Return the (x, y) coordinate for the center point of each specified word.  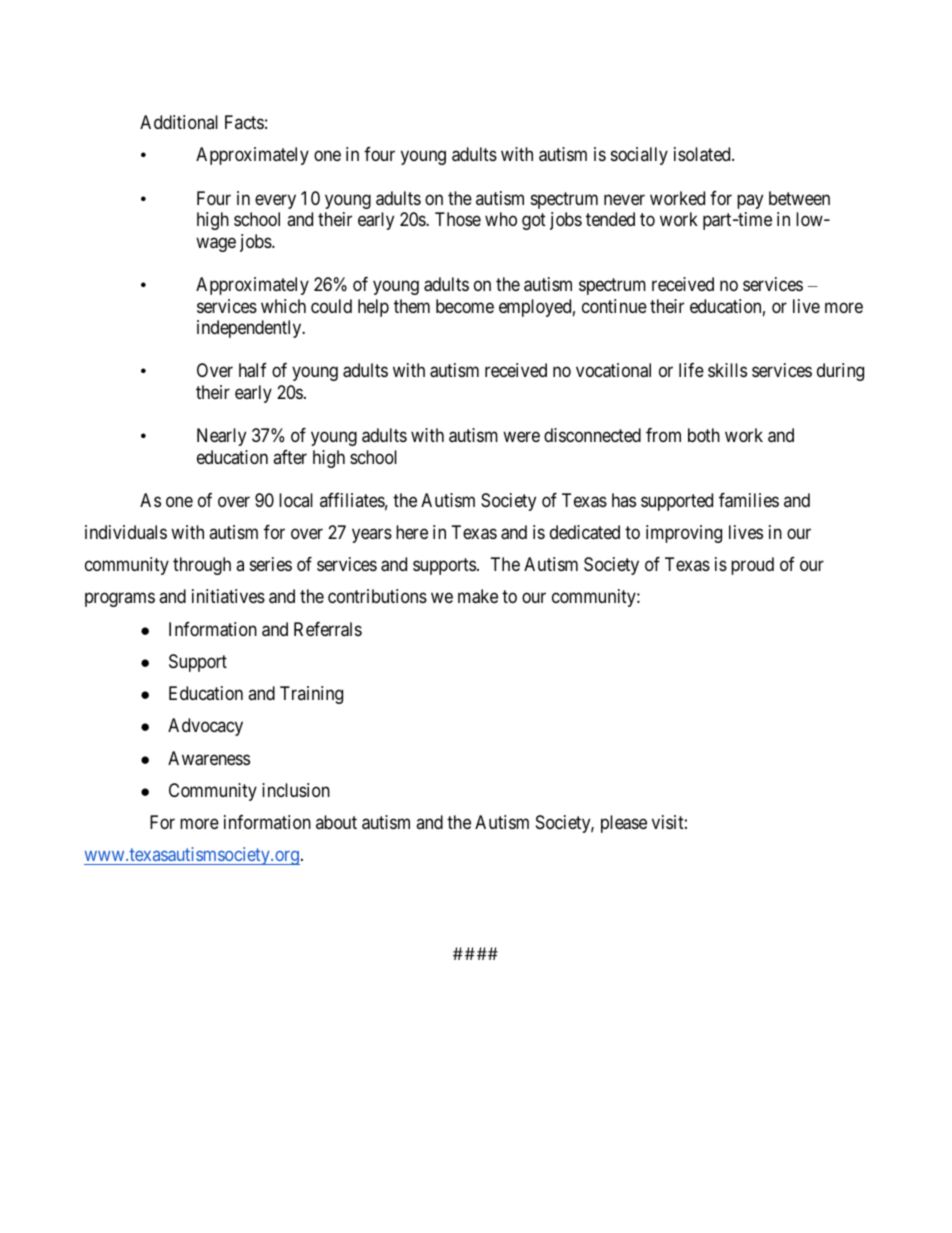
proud (752, 566)
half (253, 370)
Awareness (209, 758)
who (501, 219)
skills (727, 370)
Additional (179, 122)
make (478, 596)
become (465, 306)
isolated (703, 154)
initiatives (228, 596)
